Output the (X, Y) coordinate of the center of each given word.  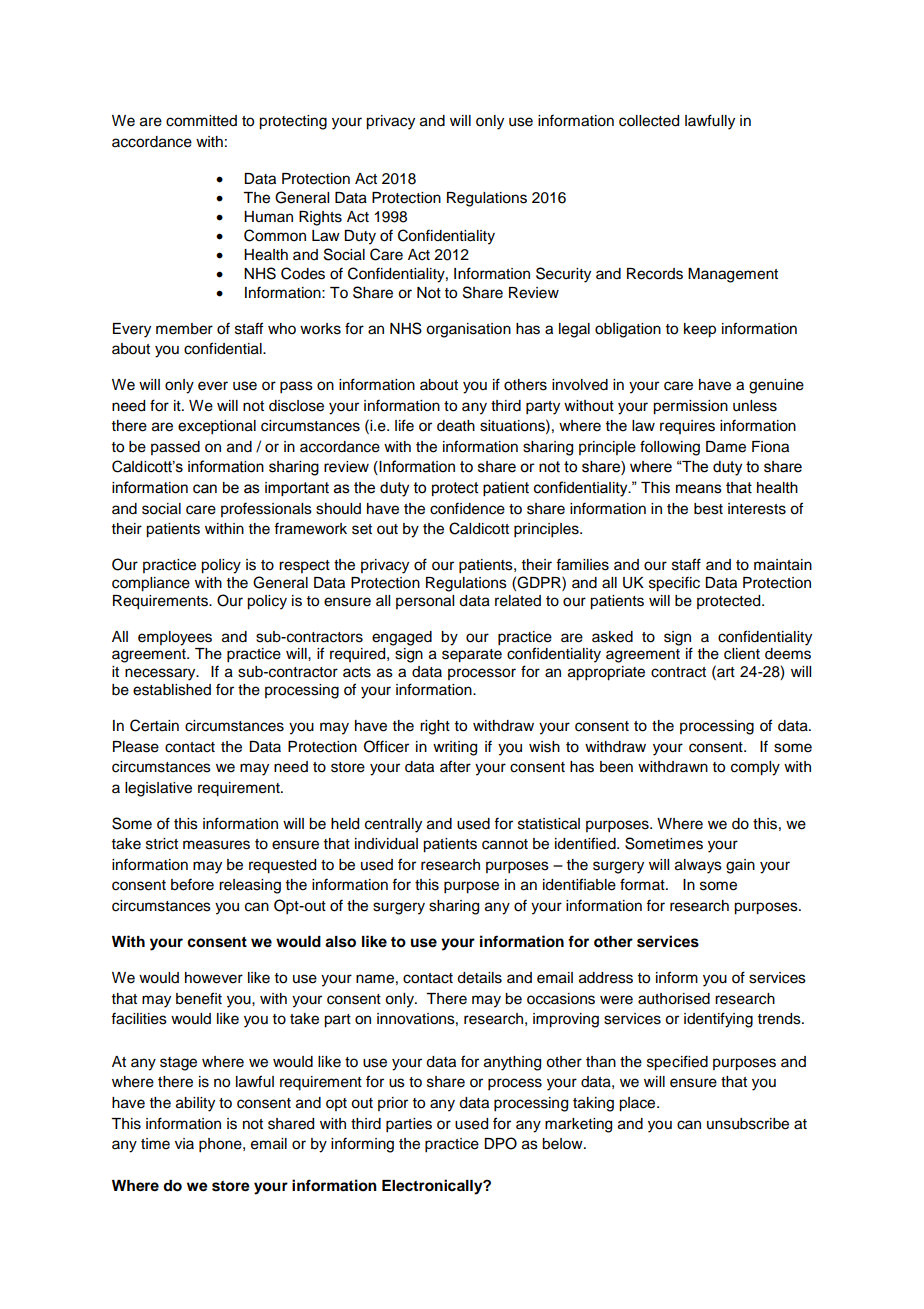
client (742, 654)
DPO (500, 1143)
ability (195, 1104)
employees (175, 638)
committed (201, 121)
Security (563, 275)
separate (472, 656)
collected (649, 121)
